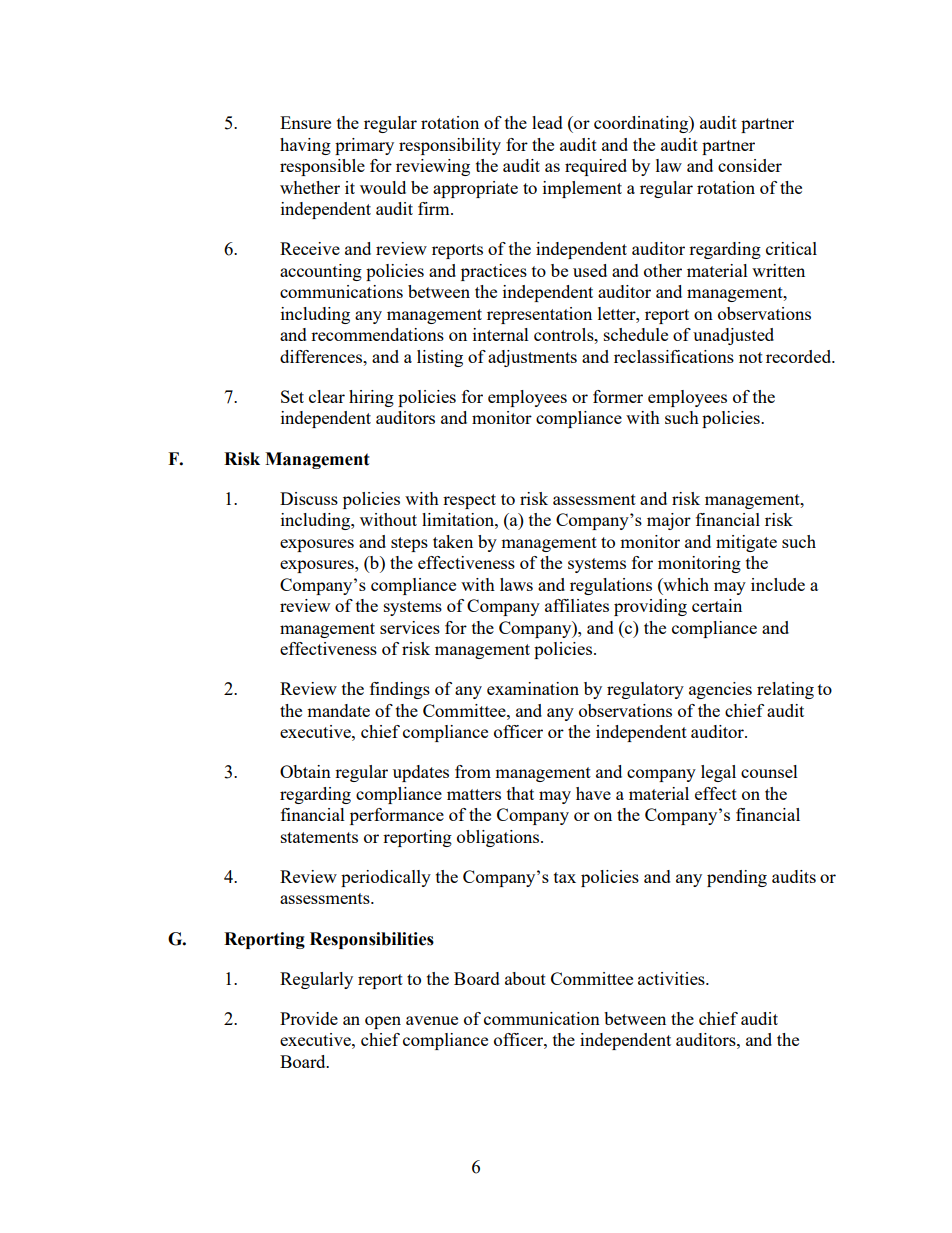  Describe the element at coordinates (750, 165) in the image. I see `consider` at that location.
